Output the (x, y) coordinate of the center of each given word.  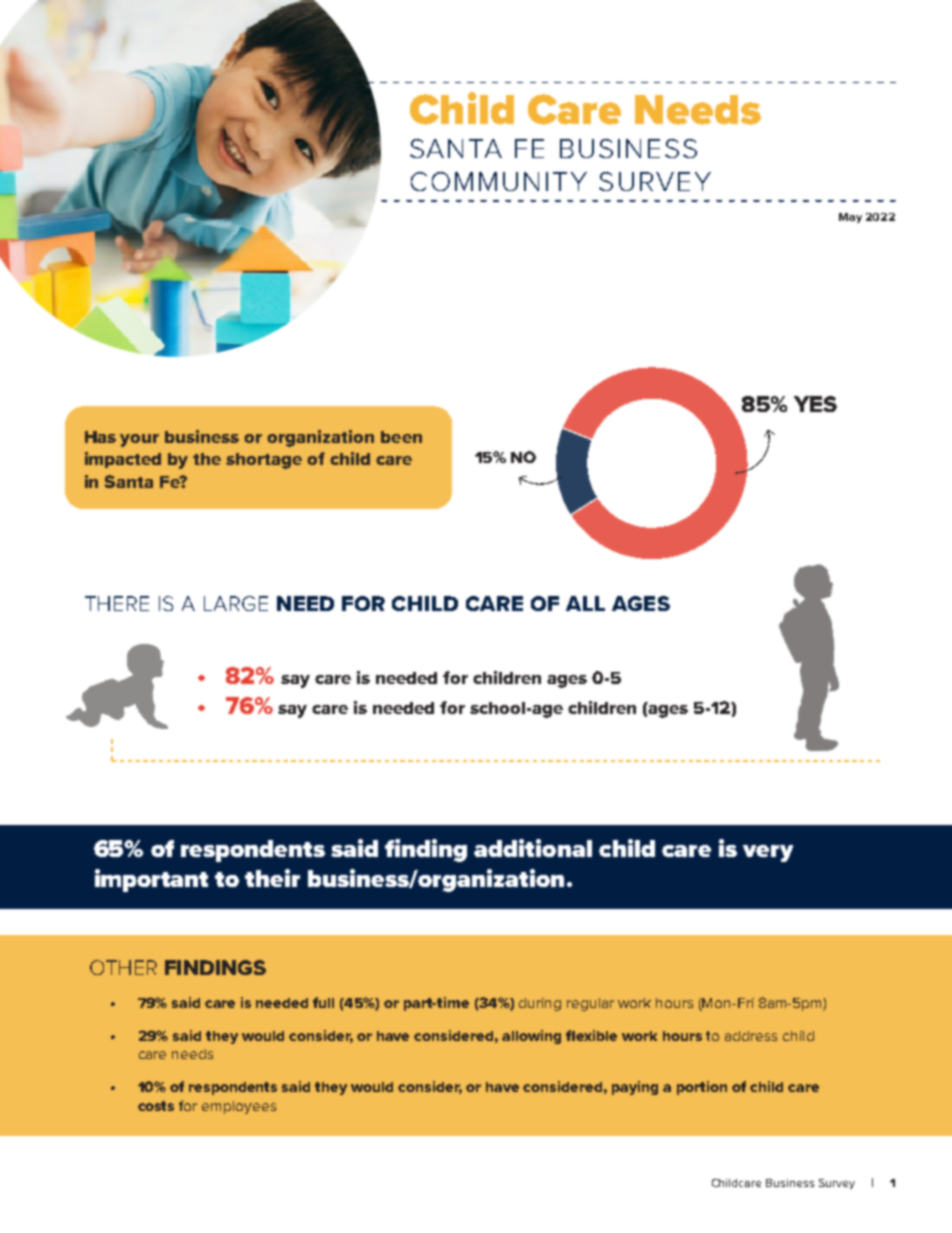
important (151, 880)
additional (533, 848)
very (768, 853)
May (850, 218)
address (751, 1036)
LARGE (236, 603)
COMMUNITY (499, 181)
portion (702, 1088)
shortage (264, 461)
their (272, 878)
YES (815, 404)
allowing (531, 1037)
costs (156, 1106)
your (139, 440)
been (401, 437)
